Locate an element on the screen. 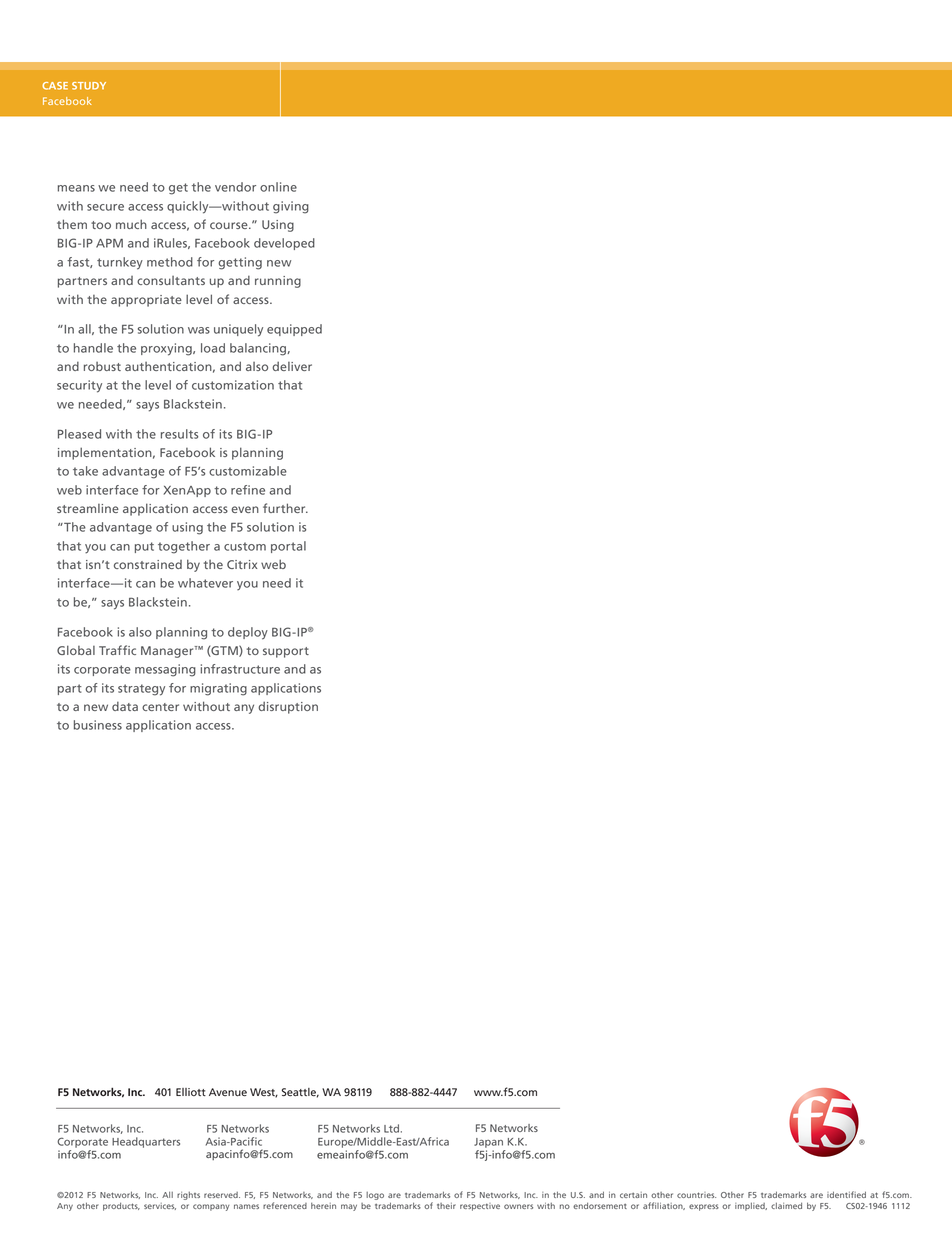 This screenshot has height=1233, width=952. STUDY is located at coordinates (89, 86).
